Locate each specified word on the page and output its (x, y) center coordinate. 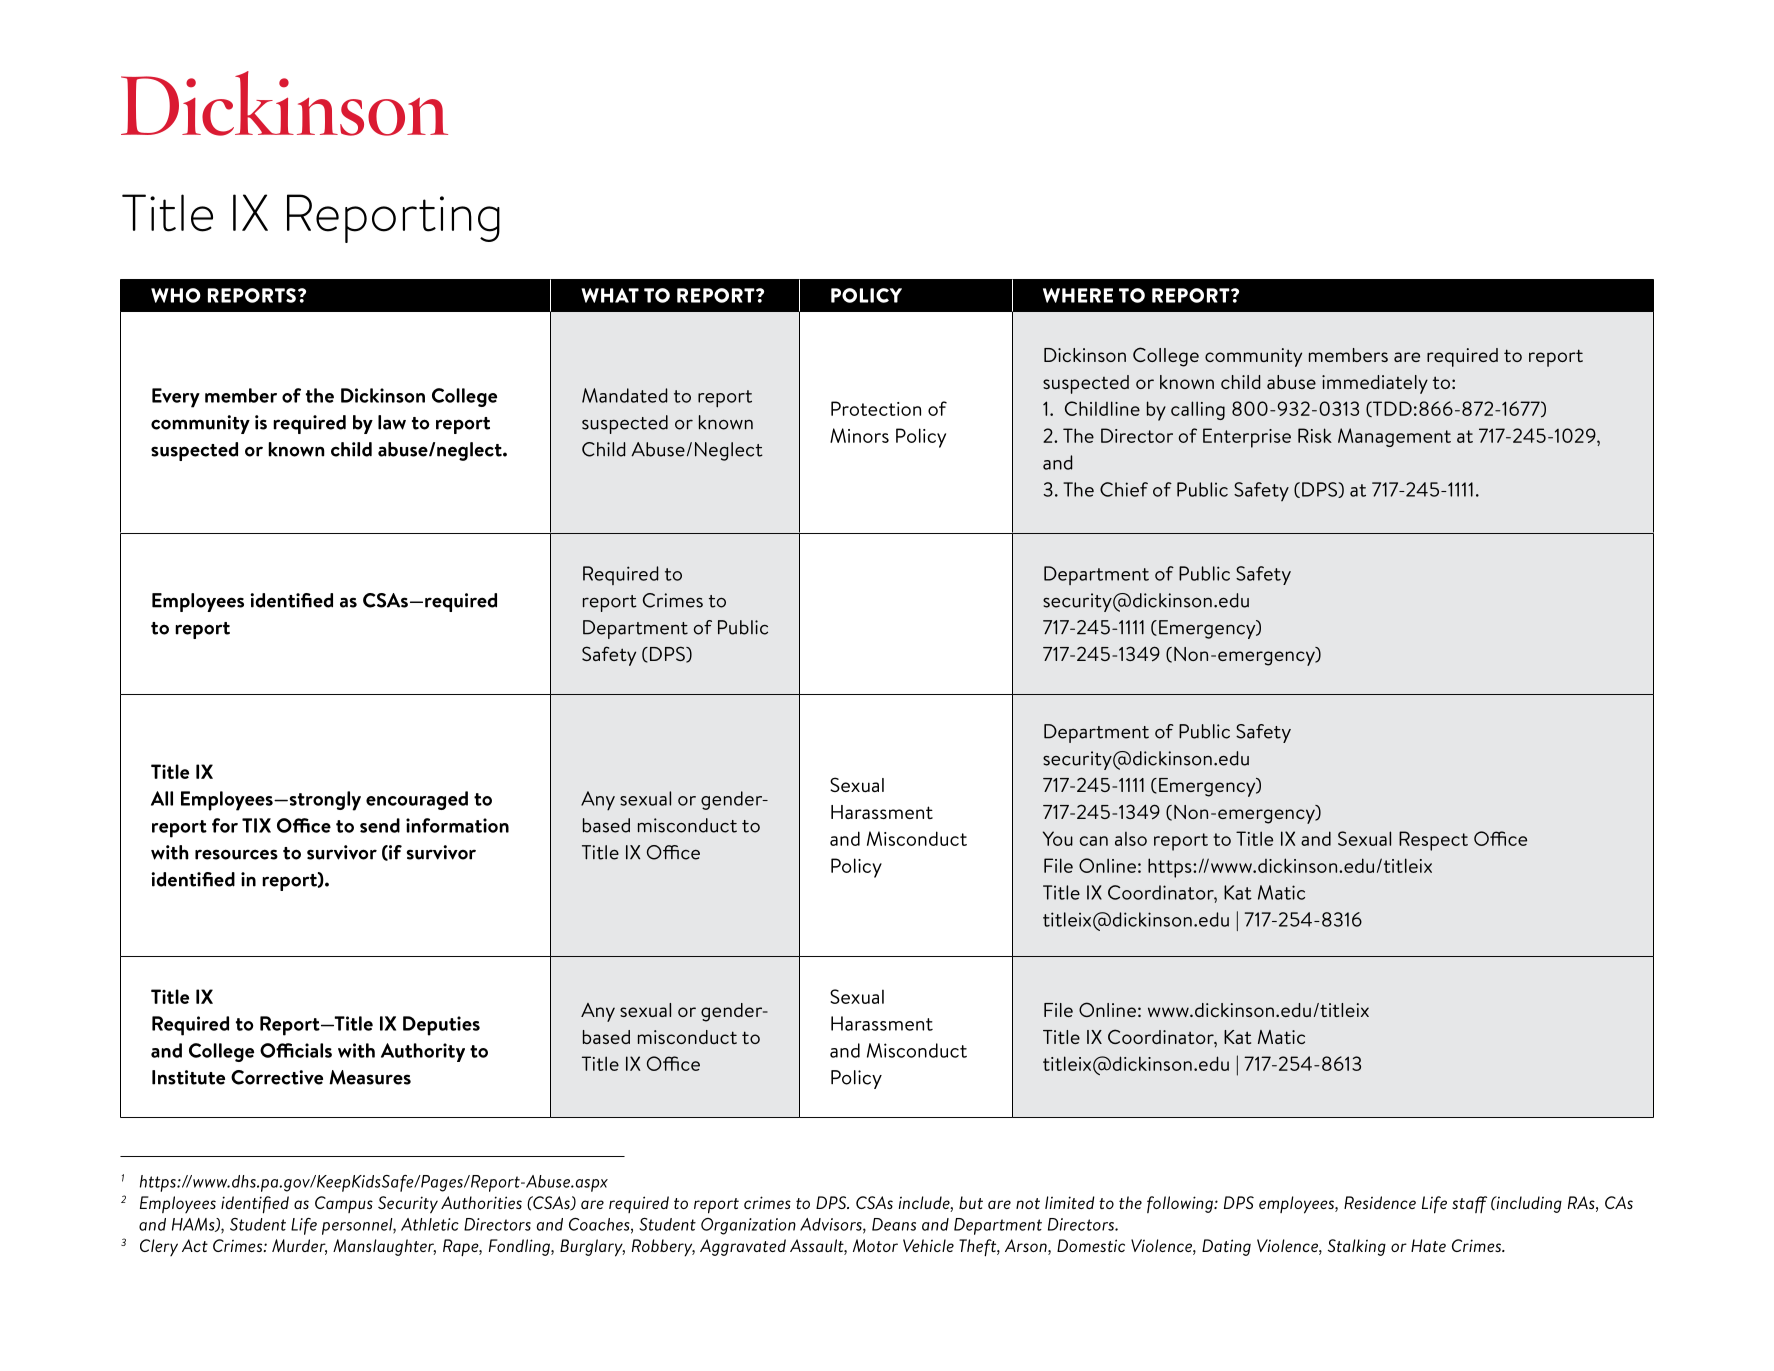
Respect (1433, 841)
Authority (423, 1052)
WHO (176, 295)
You (1058, 838)
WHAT (610, 295)
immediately (1375, 384)
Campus (344, 1204)
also (1131, 839)
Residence (1380, 1202)
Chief (1124, 489)
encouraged (417, 800)
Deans (894, 1224)
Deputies (441, 1026)
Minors (859, 435)
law (392, 422)
